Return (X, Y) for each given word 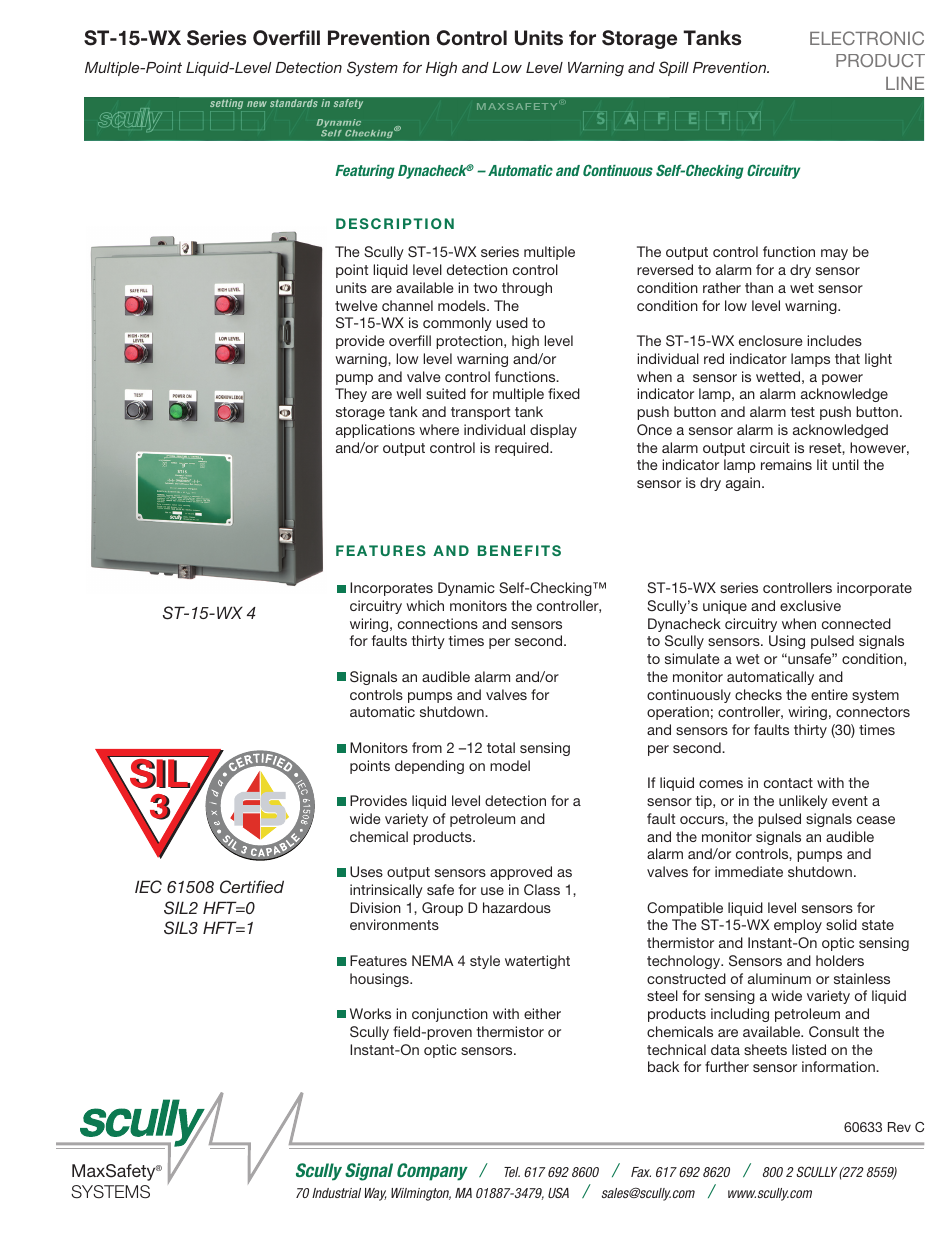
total (501, 747)
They (351, 395)
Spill (674, 68)
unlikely (803, 802)
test (802, 412)
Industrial (336, 1193)
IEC (148, 887)
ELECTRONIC (867, 38)
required (523, 449)
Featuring (365, 172)
